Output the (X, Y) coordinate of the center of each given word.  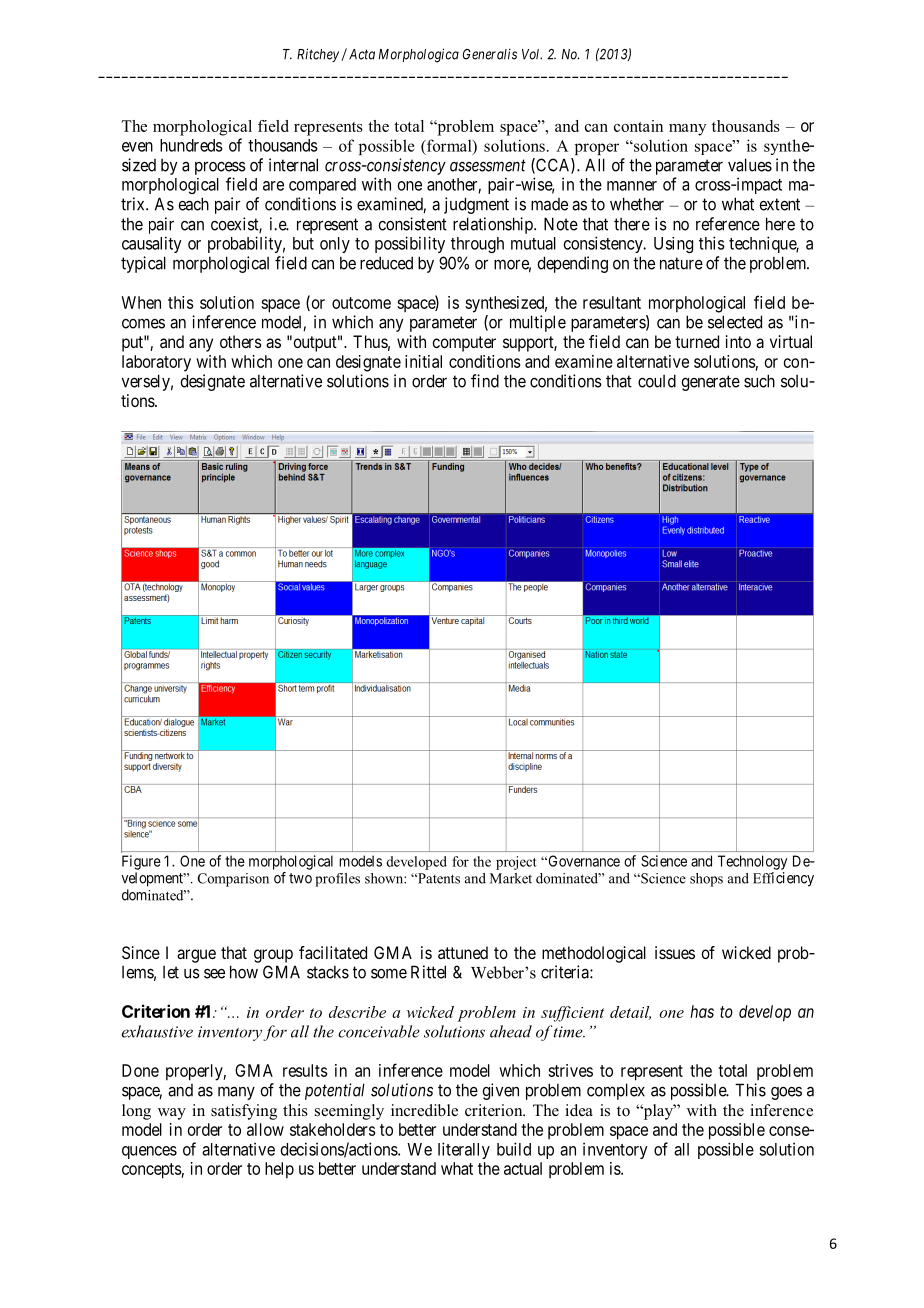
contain (638, 126)
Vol (532, 54)
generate (710, 383)
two (300, 878)
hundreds (191, 145)
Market (511, 878)
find (485, 381)
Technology (752, 862)
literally (464, 1150)
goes (786, 1093)
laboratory (156, 363)
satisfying (244, 1112)
